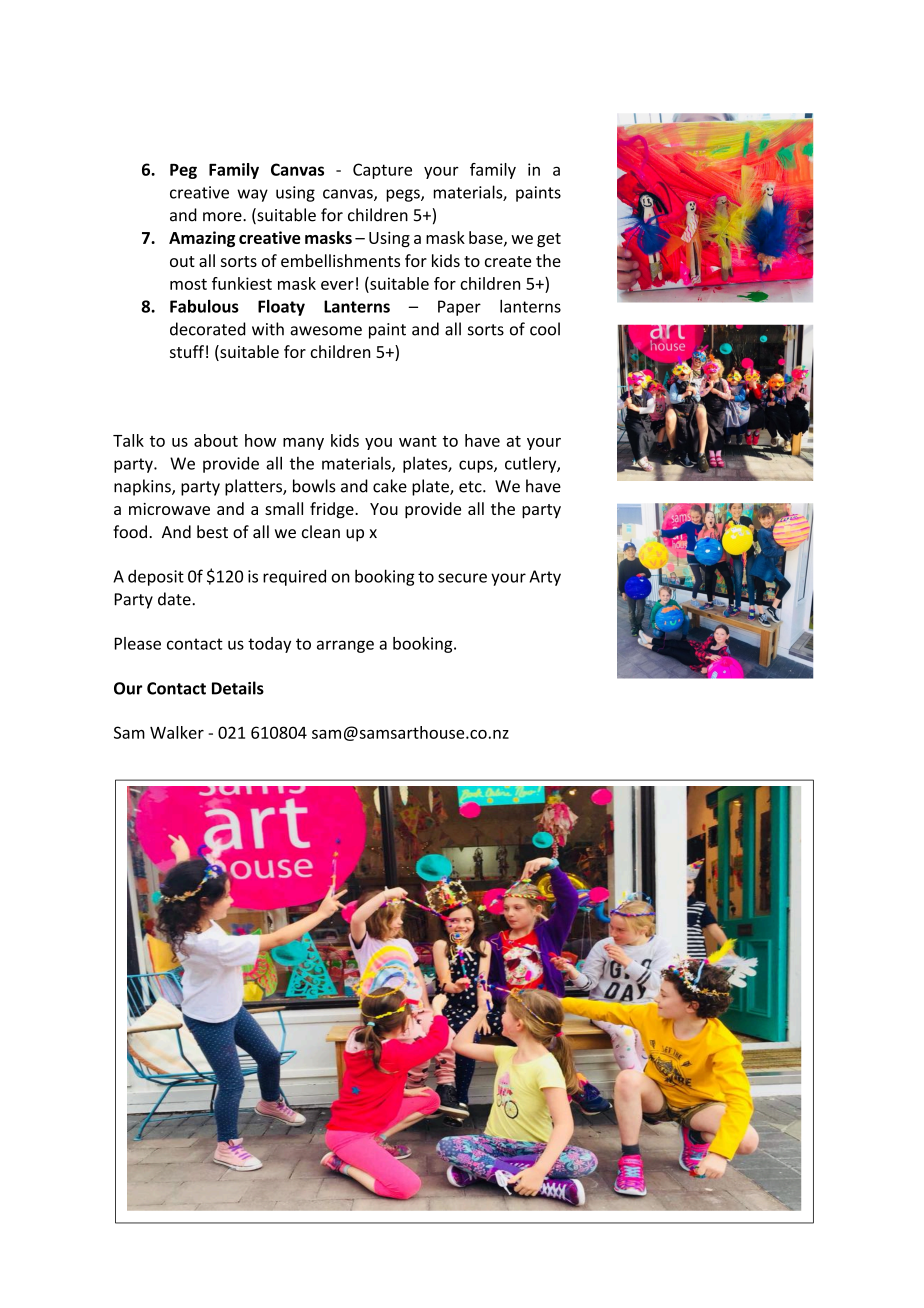  Describe the element at coordinates (345, 646) in the screenshot. I see `arrange` at that location.
